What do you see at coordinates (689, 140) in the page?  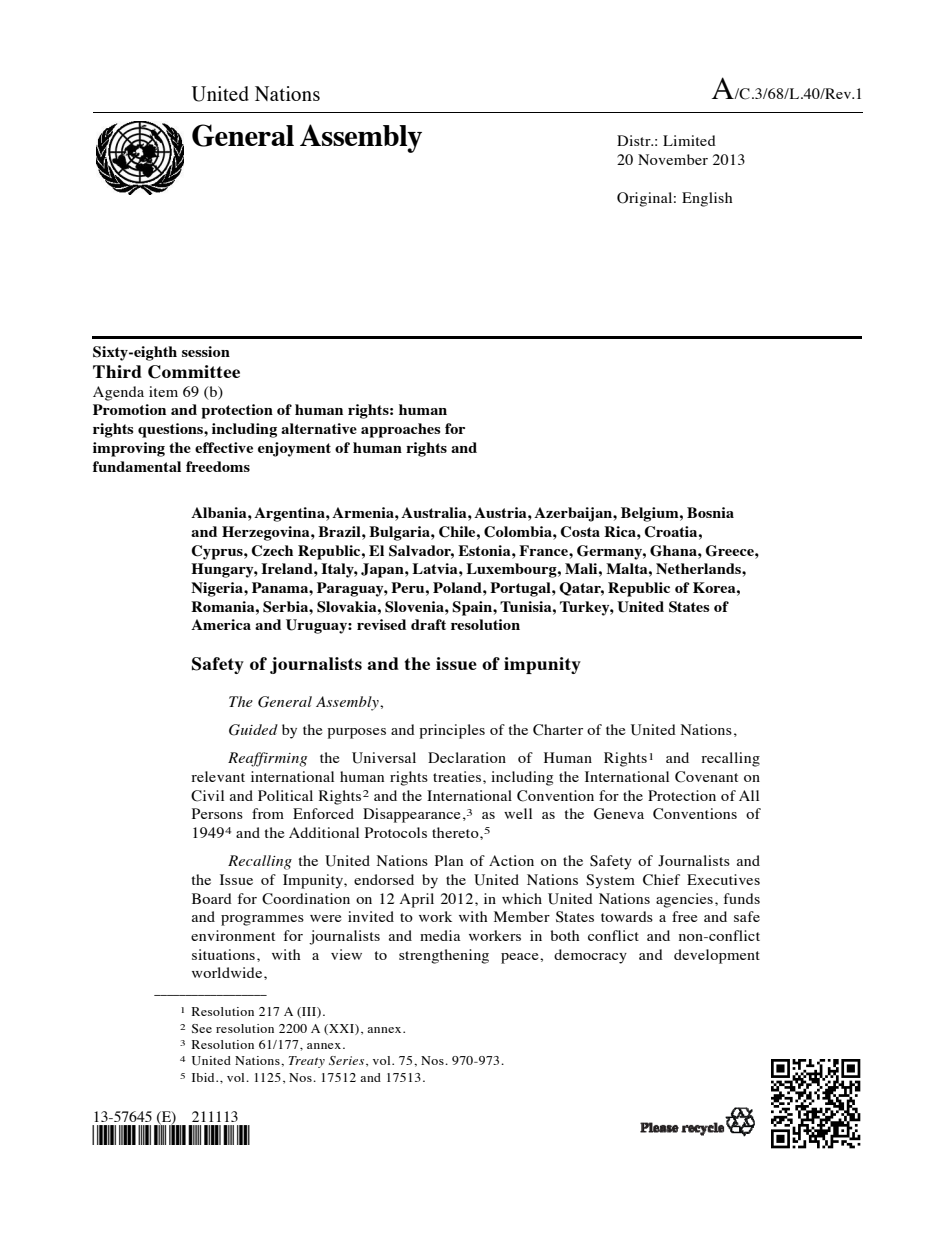 I see `Limited` at bounding box center [689, 140].
